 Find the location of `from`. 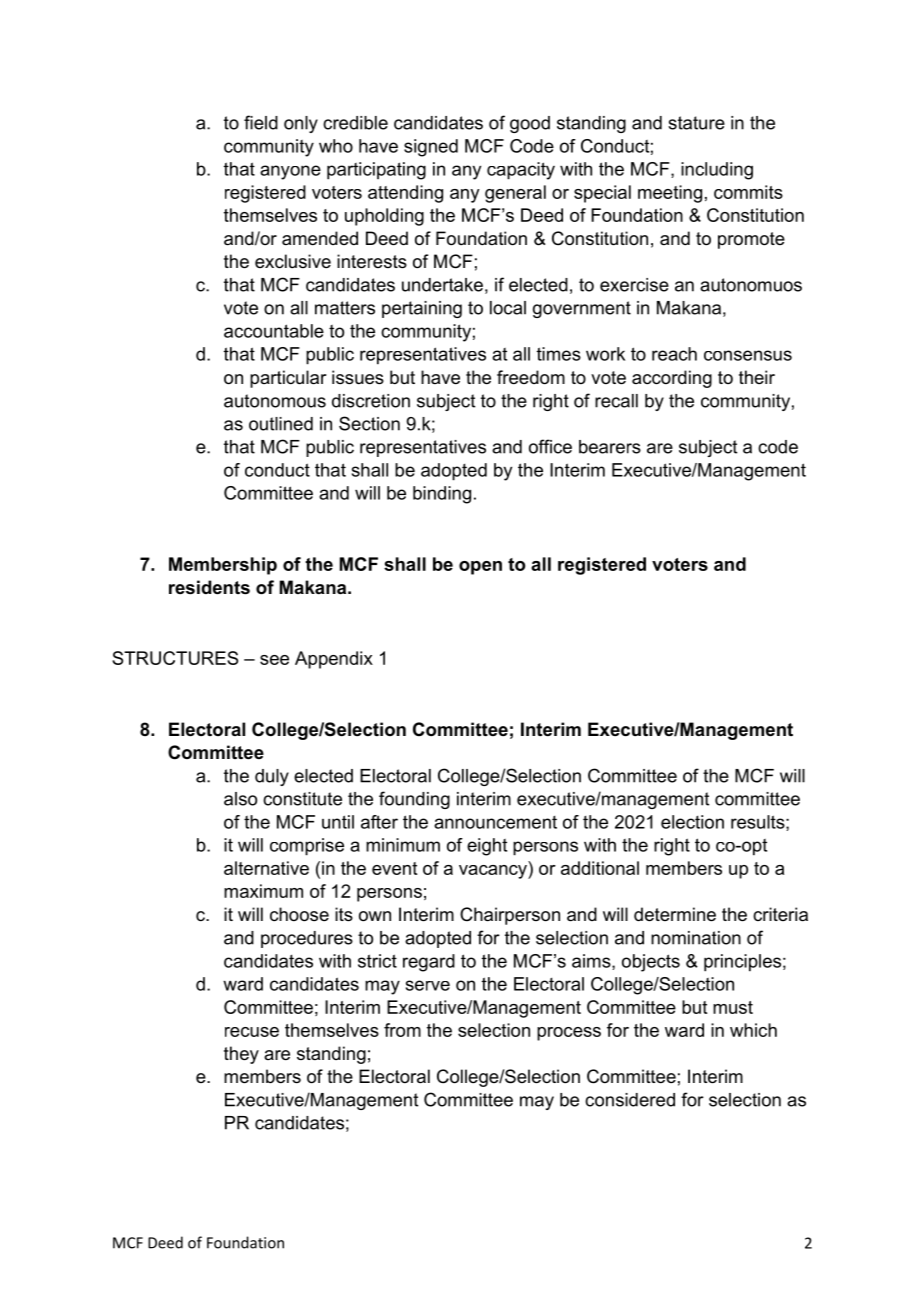

from is located at coordinates (402, 1030).
